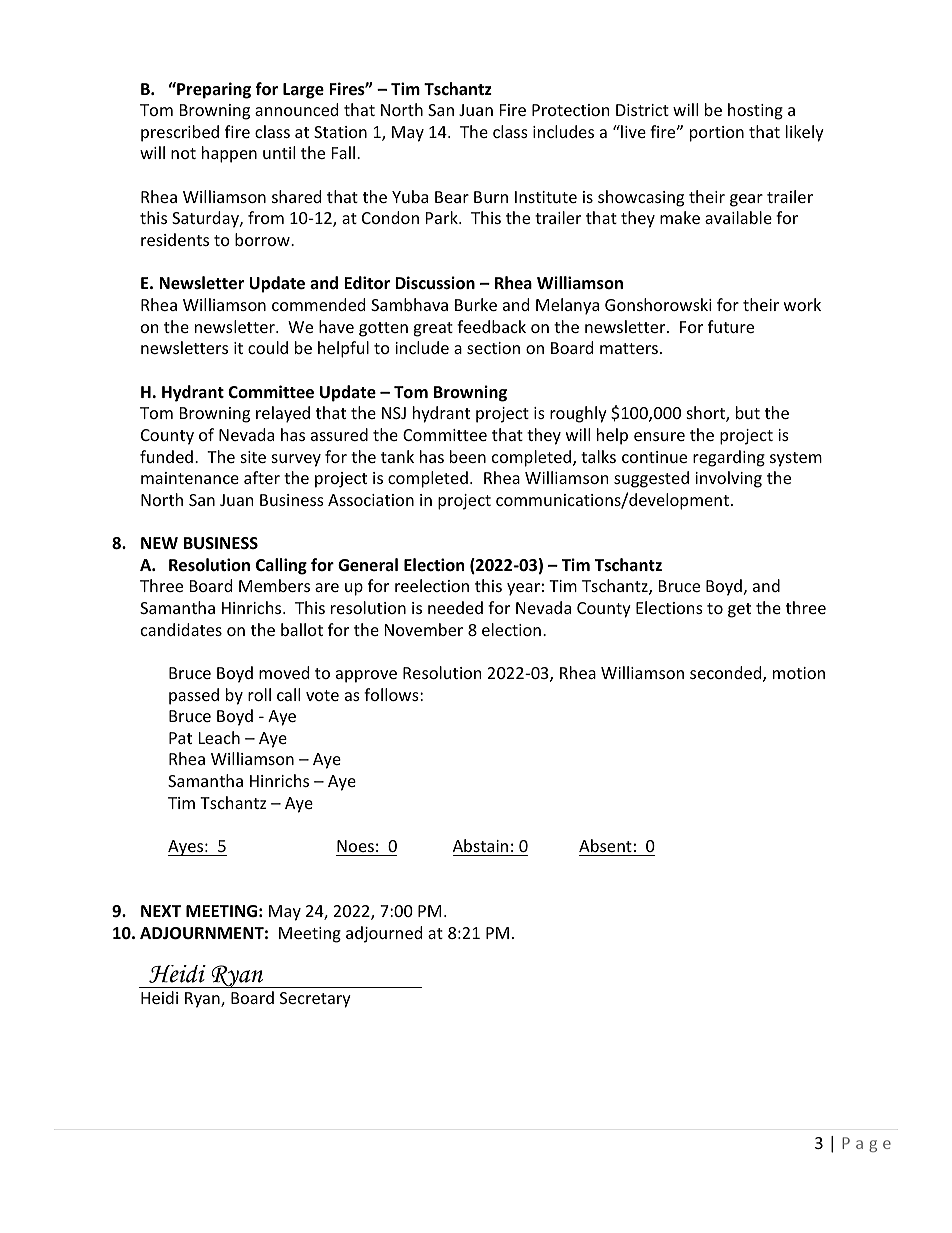  What do you see at coordinates (728, 479) in the screenshot?
I see `involving` at bounding box center [728, 479].
